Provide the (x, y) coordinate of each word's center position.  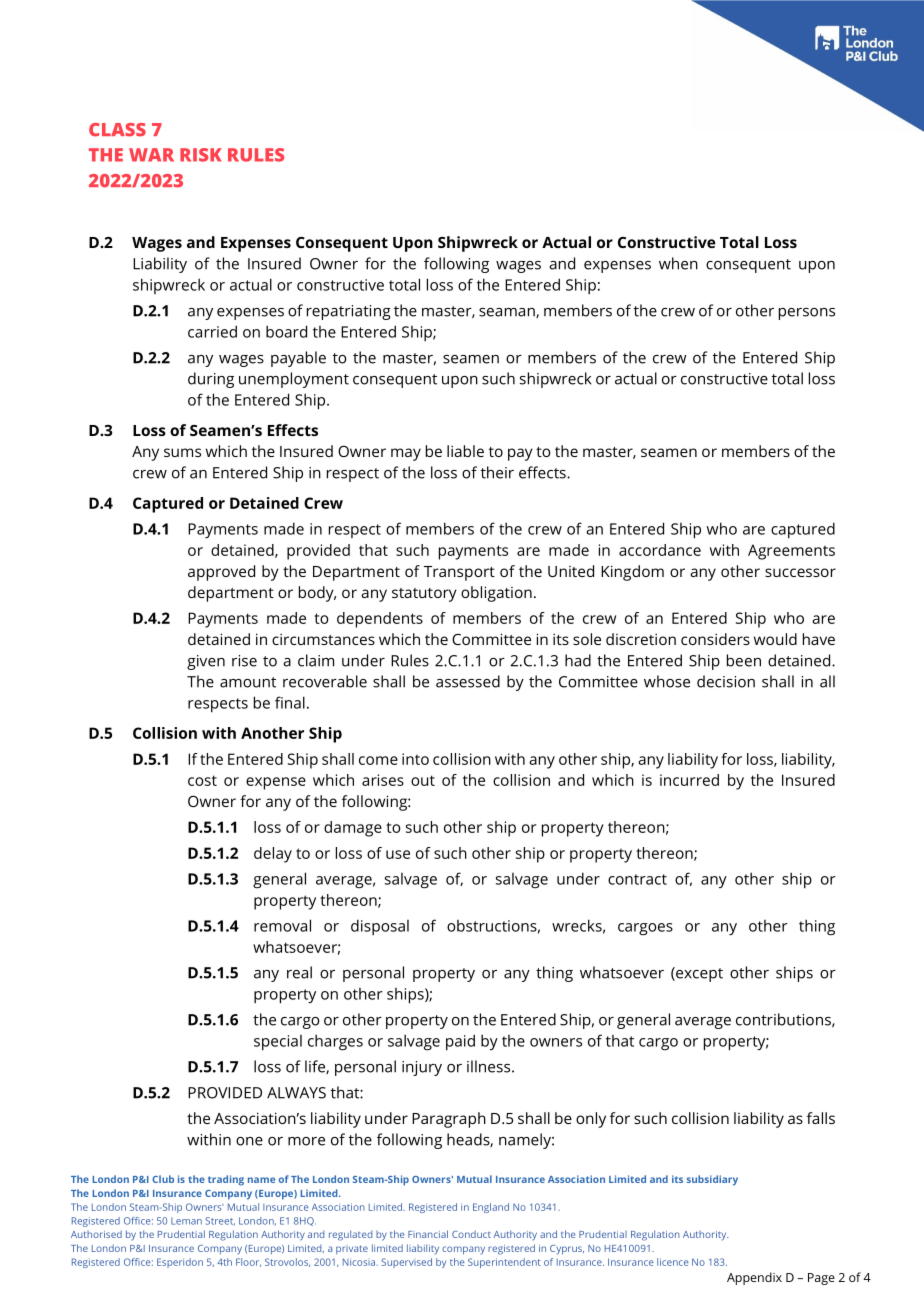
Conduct (471, 1234)
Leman (186, 1221)
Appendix (754, 1278)
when (678, 263)
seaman (508, 313)
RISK (201, 155)
